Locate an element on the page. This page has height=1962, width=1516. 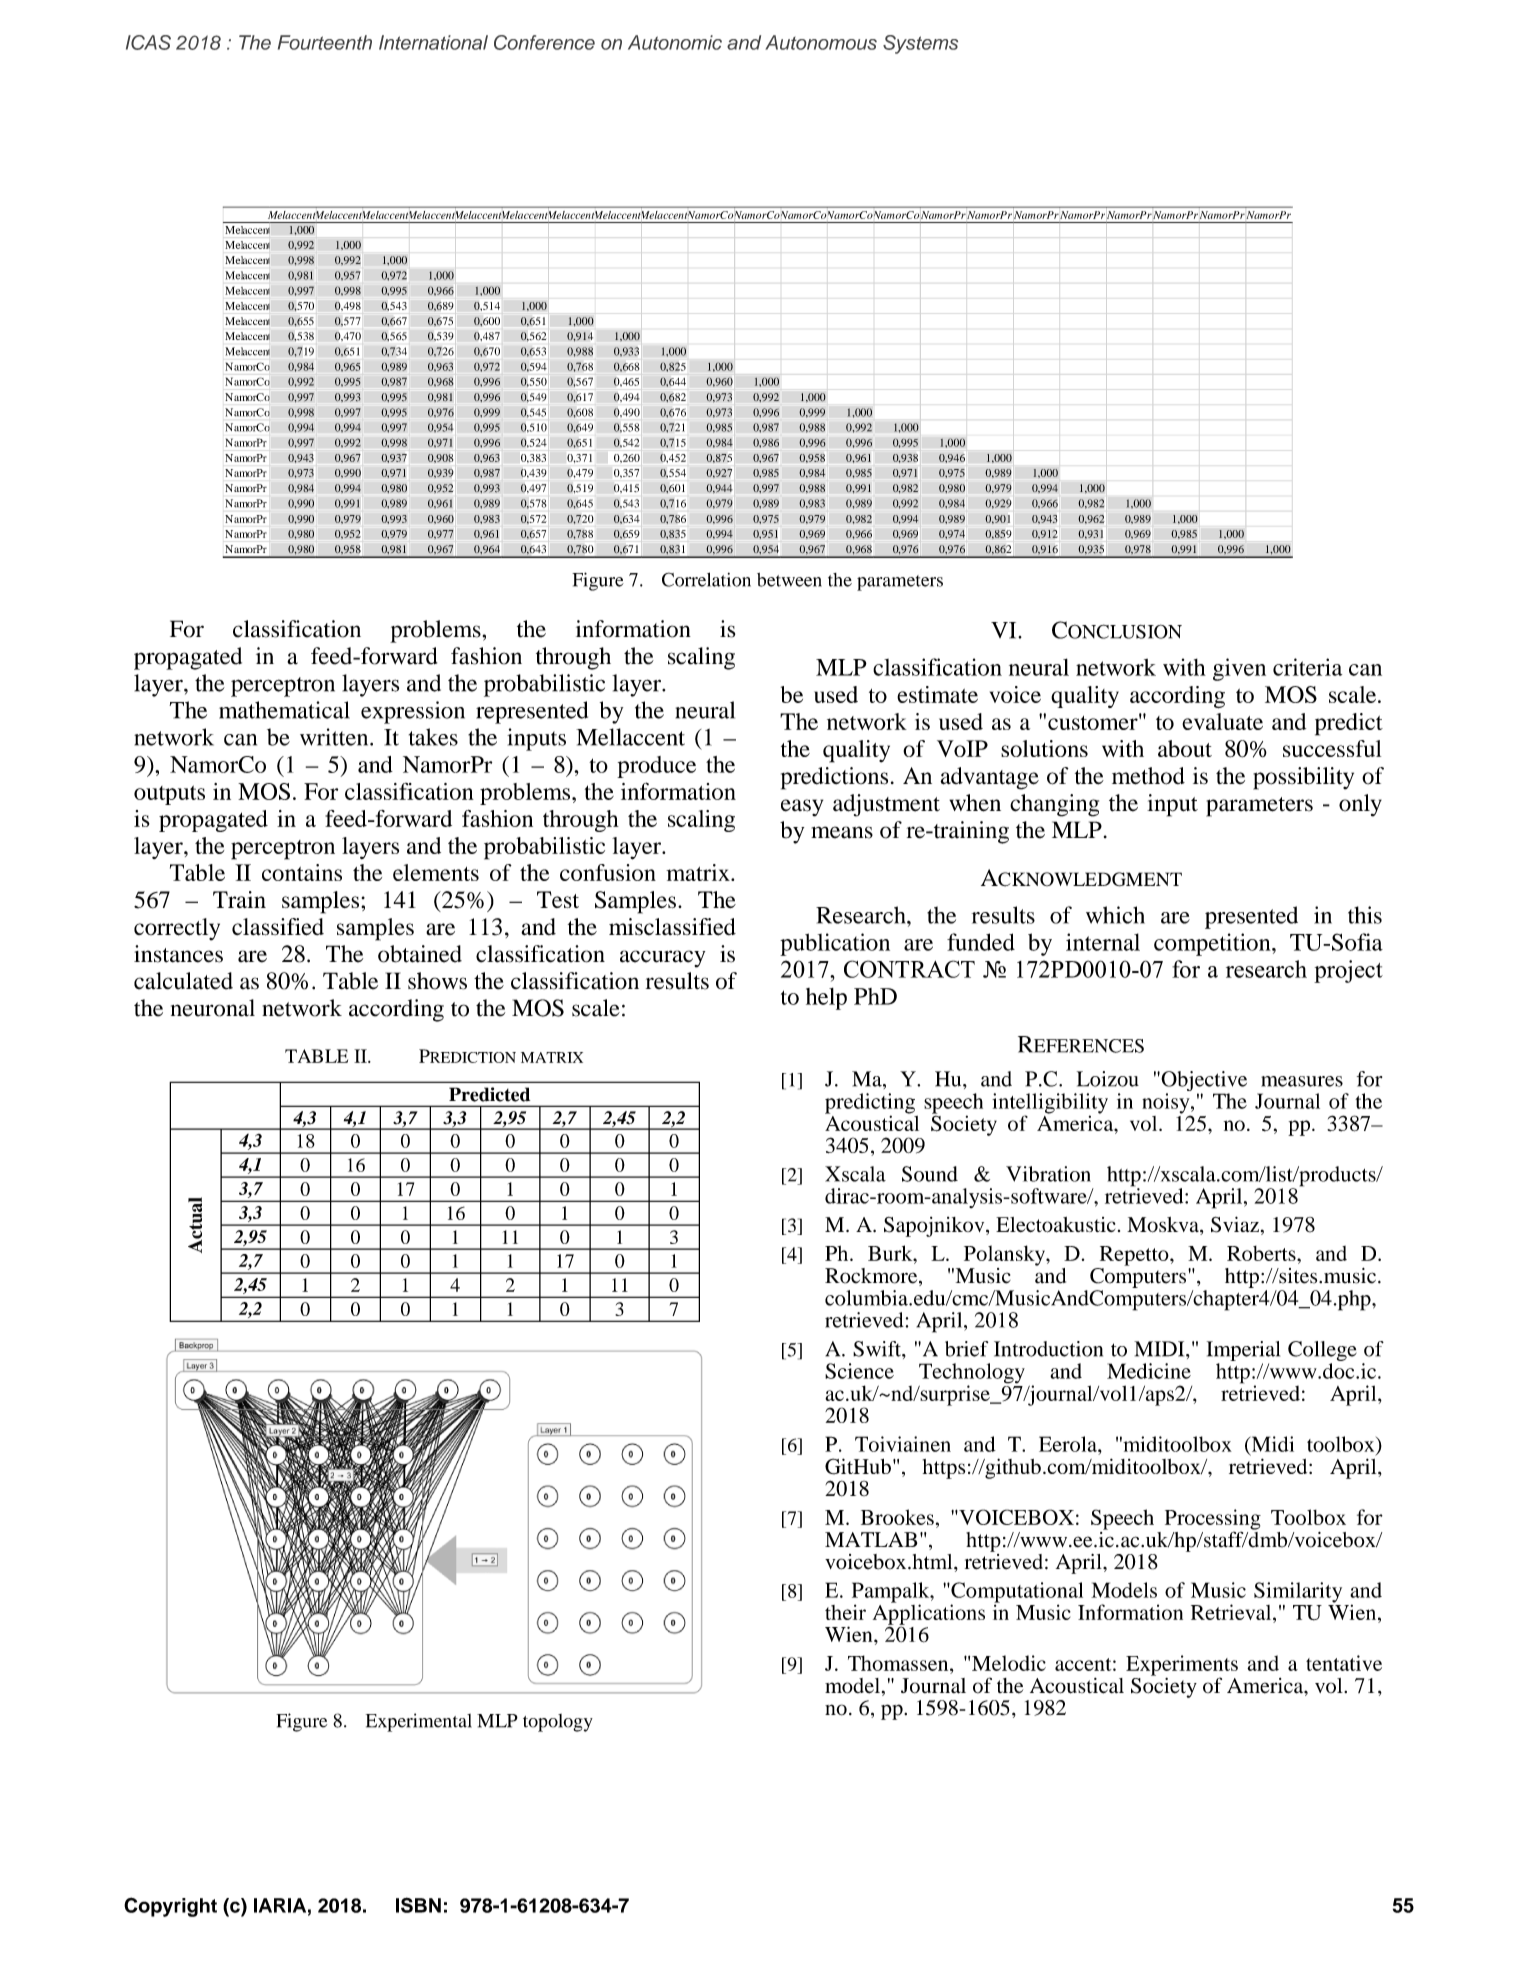
Experiments is located at coordinates (1182, 1666).
